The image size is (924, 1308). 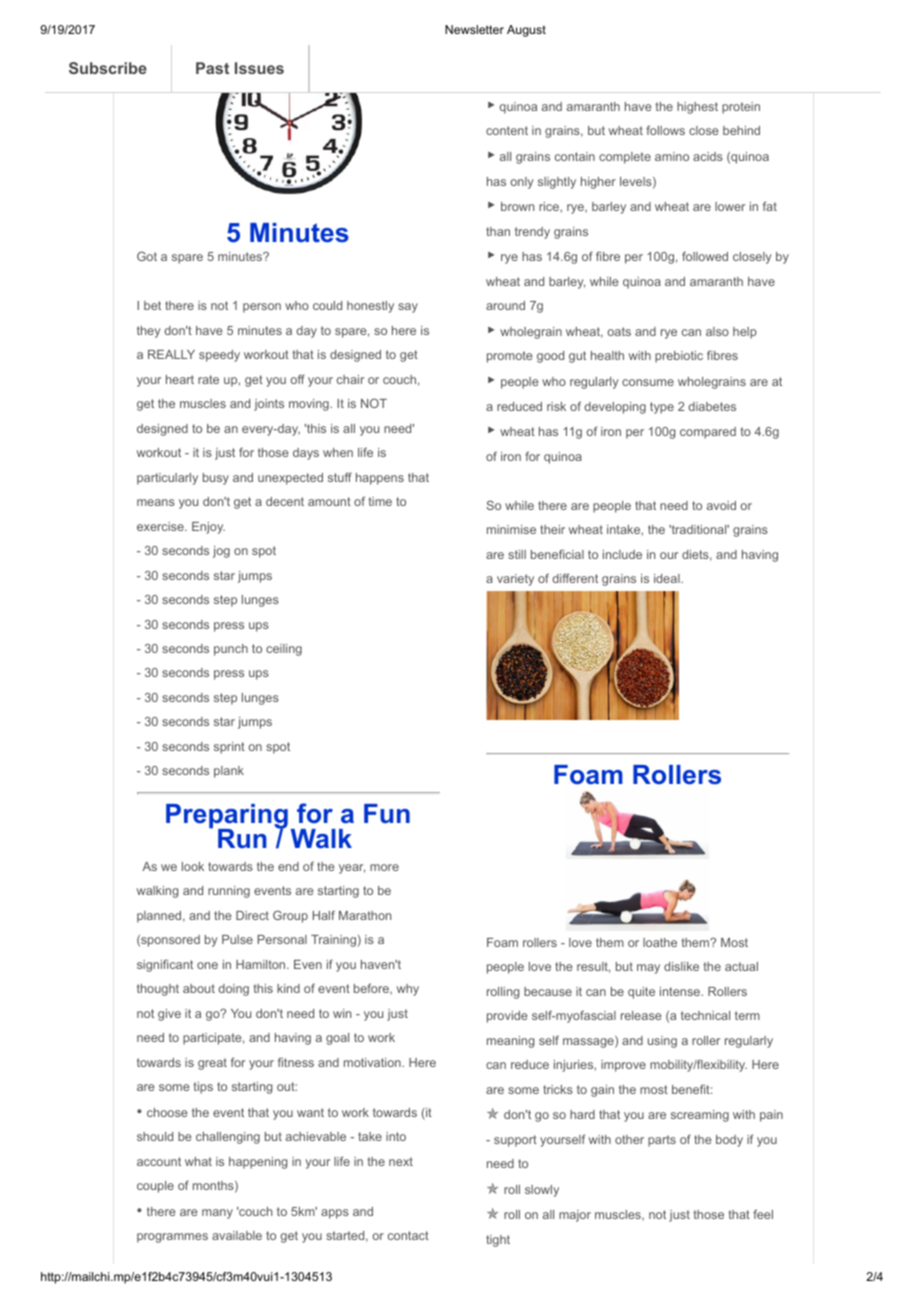 I want to click on speedy, so click(x=219, y=356).
